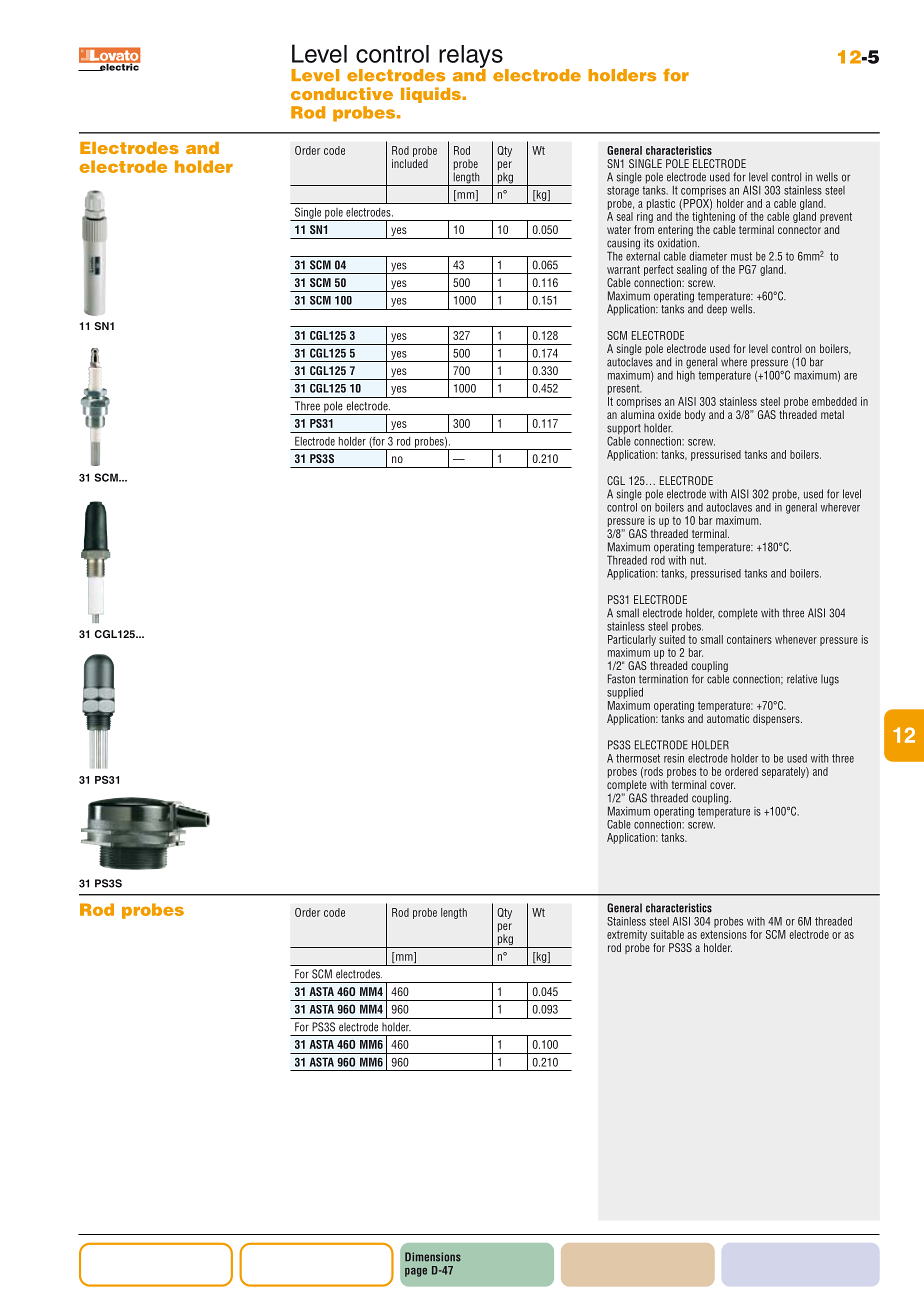 Image resolution: width=924 pixels, height=1308 pixels. I want to click on metal, so click(832, 414).
